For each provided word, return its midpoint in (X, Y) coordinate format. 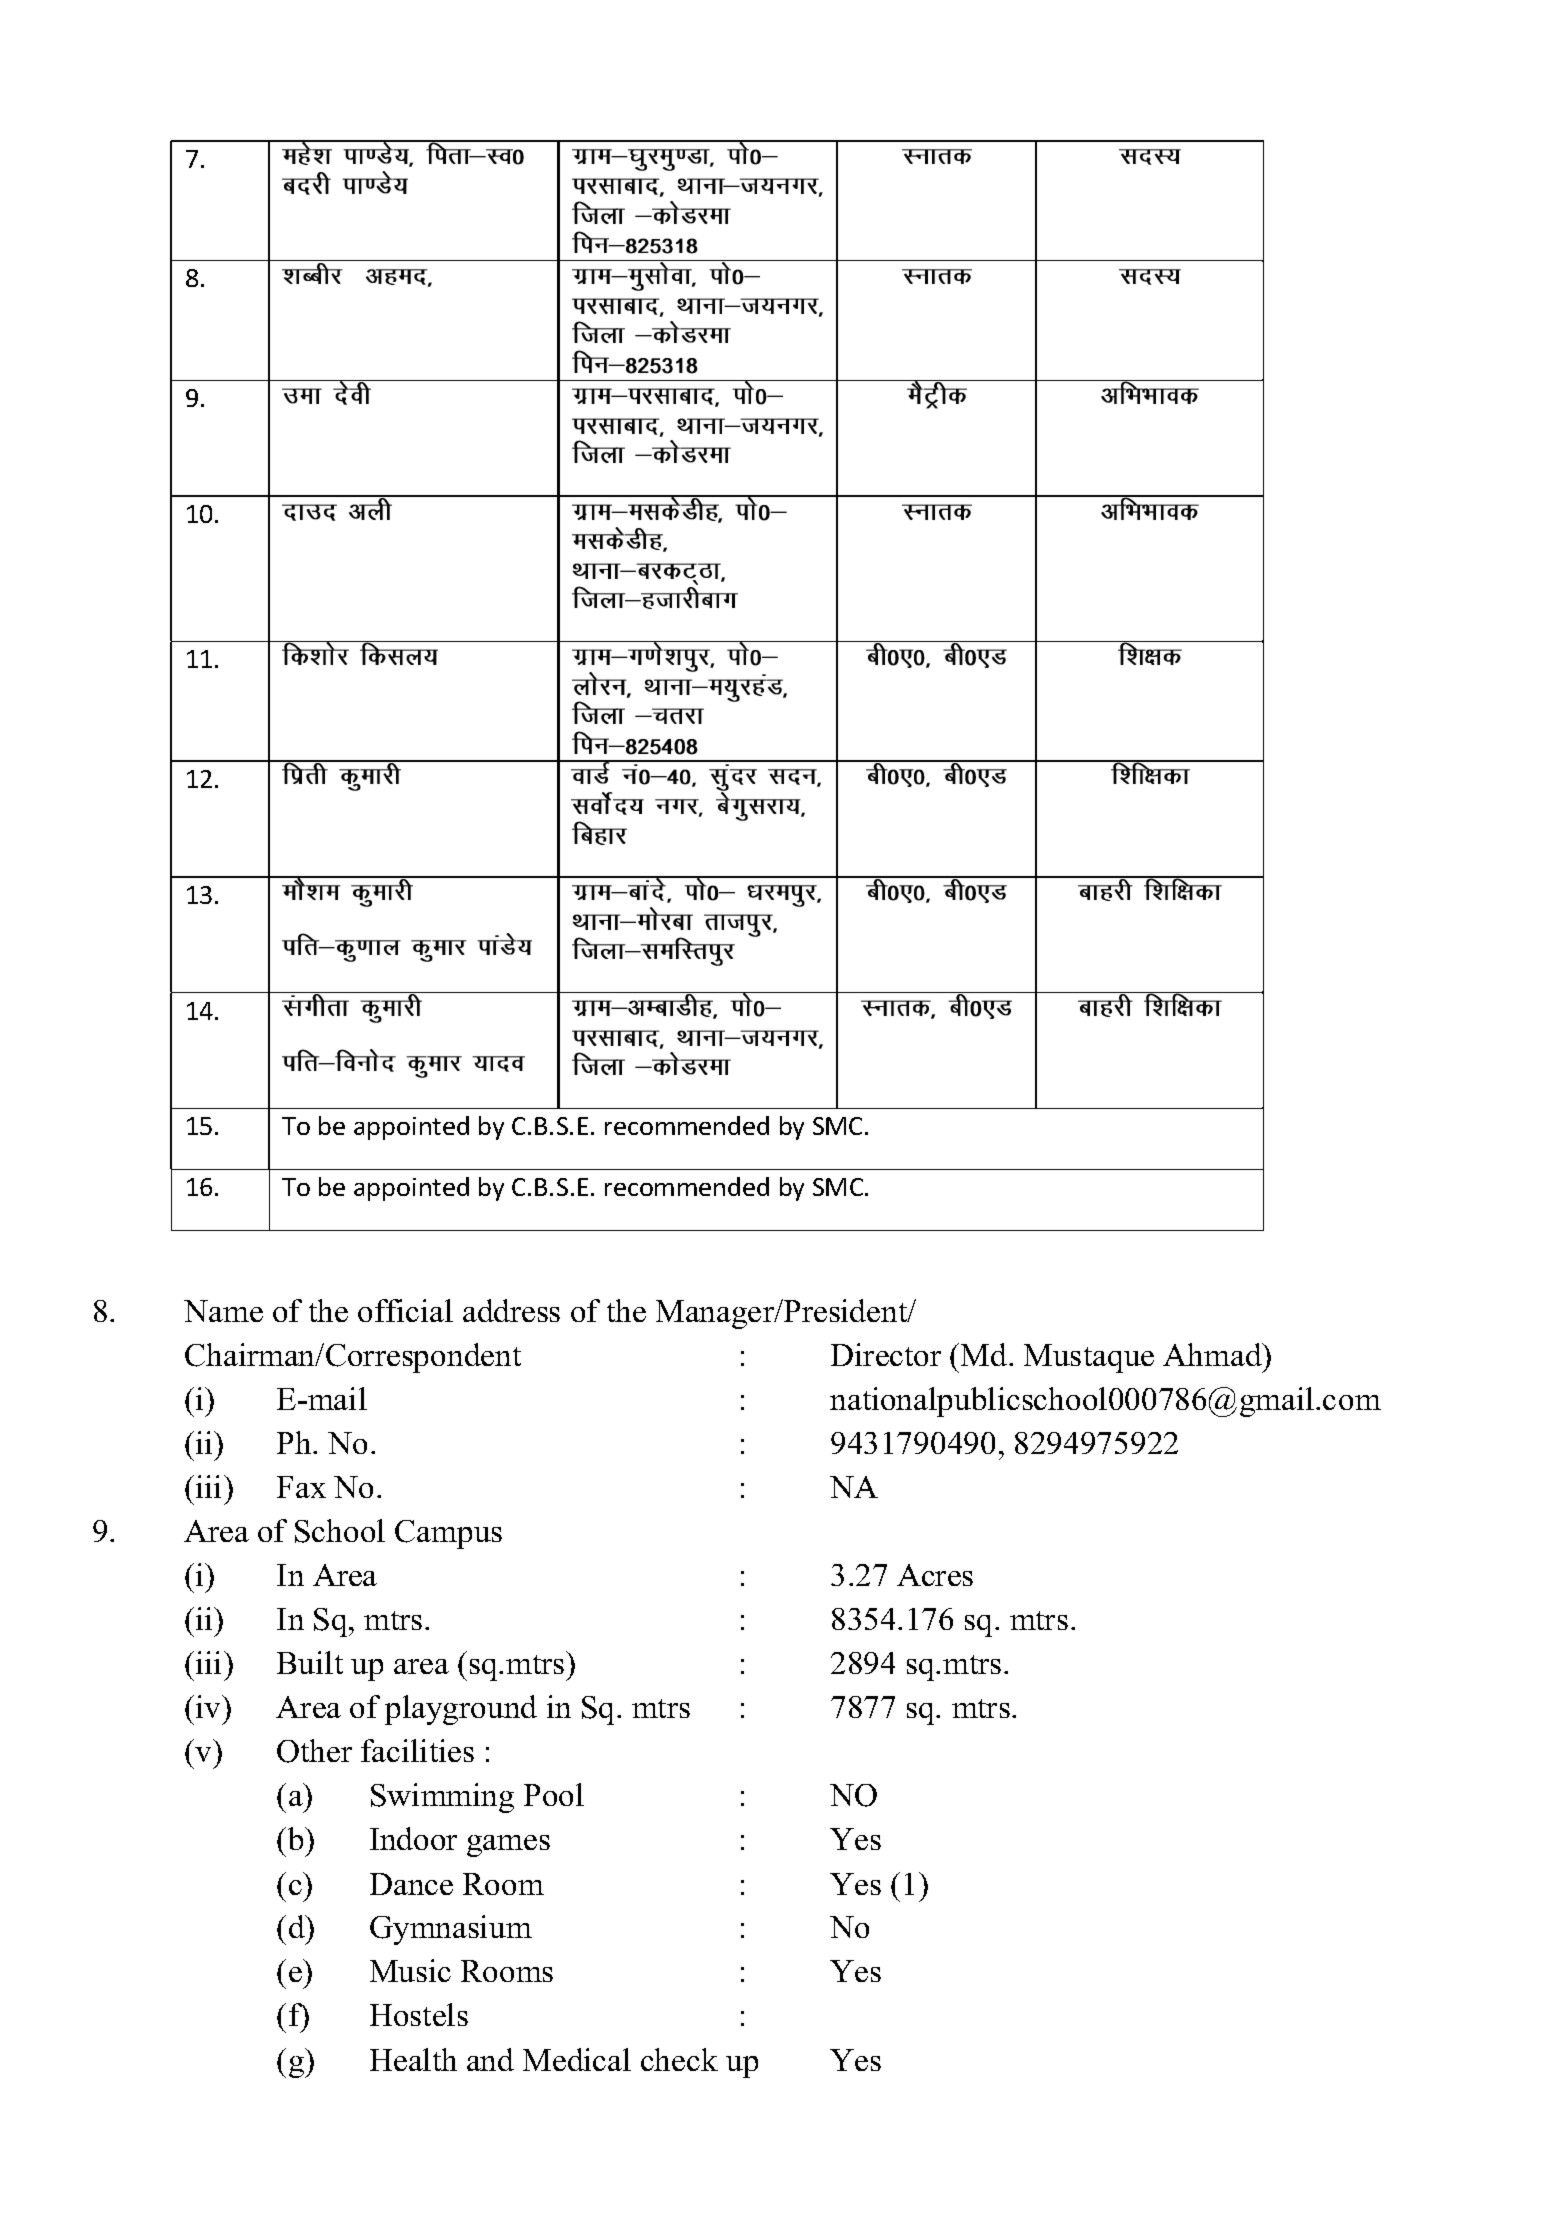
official (405, 1310)
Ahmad (1213, 1354)
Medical (577, 2059)
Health (413, 2059)
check (679, 2059)
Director (886, 1354)
